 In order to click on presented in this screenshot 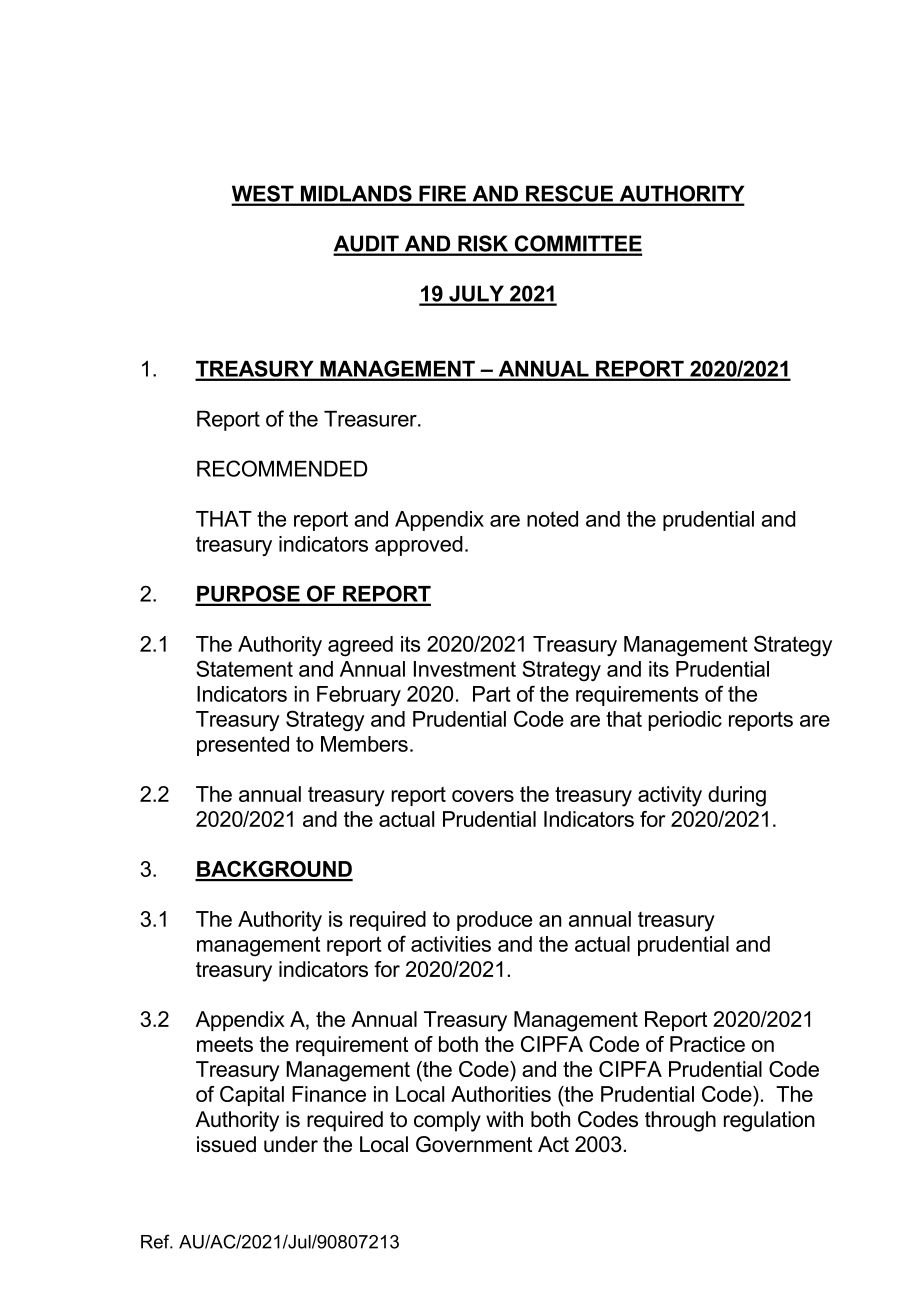, I will do `click(243, 746)`.
